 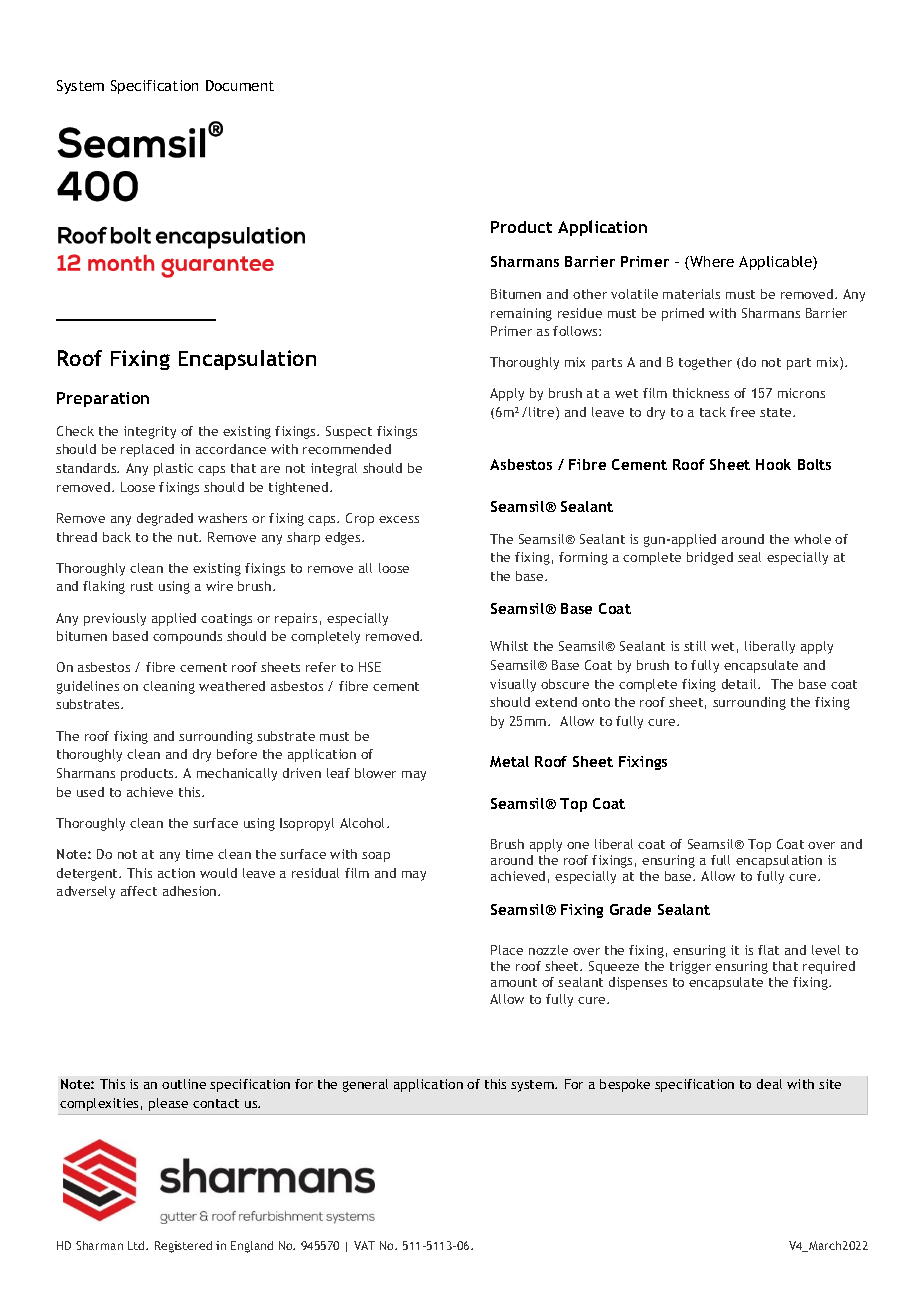 I want to click on Registered, so click(x=183, y=1247).
